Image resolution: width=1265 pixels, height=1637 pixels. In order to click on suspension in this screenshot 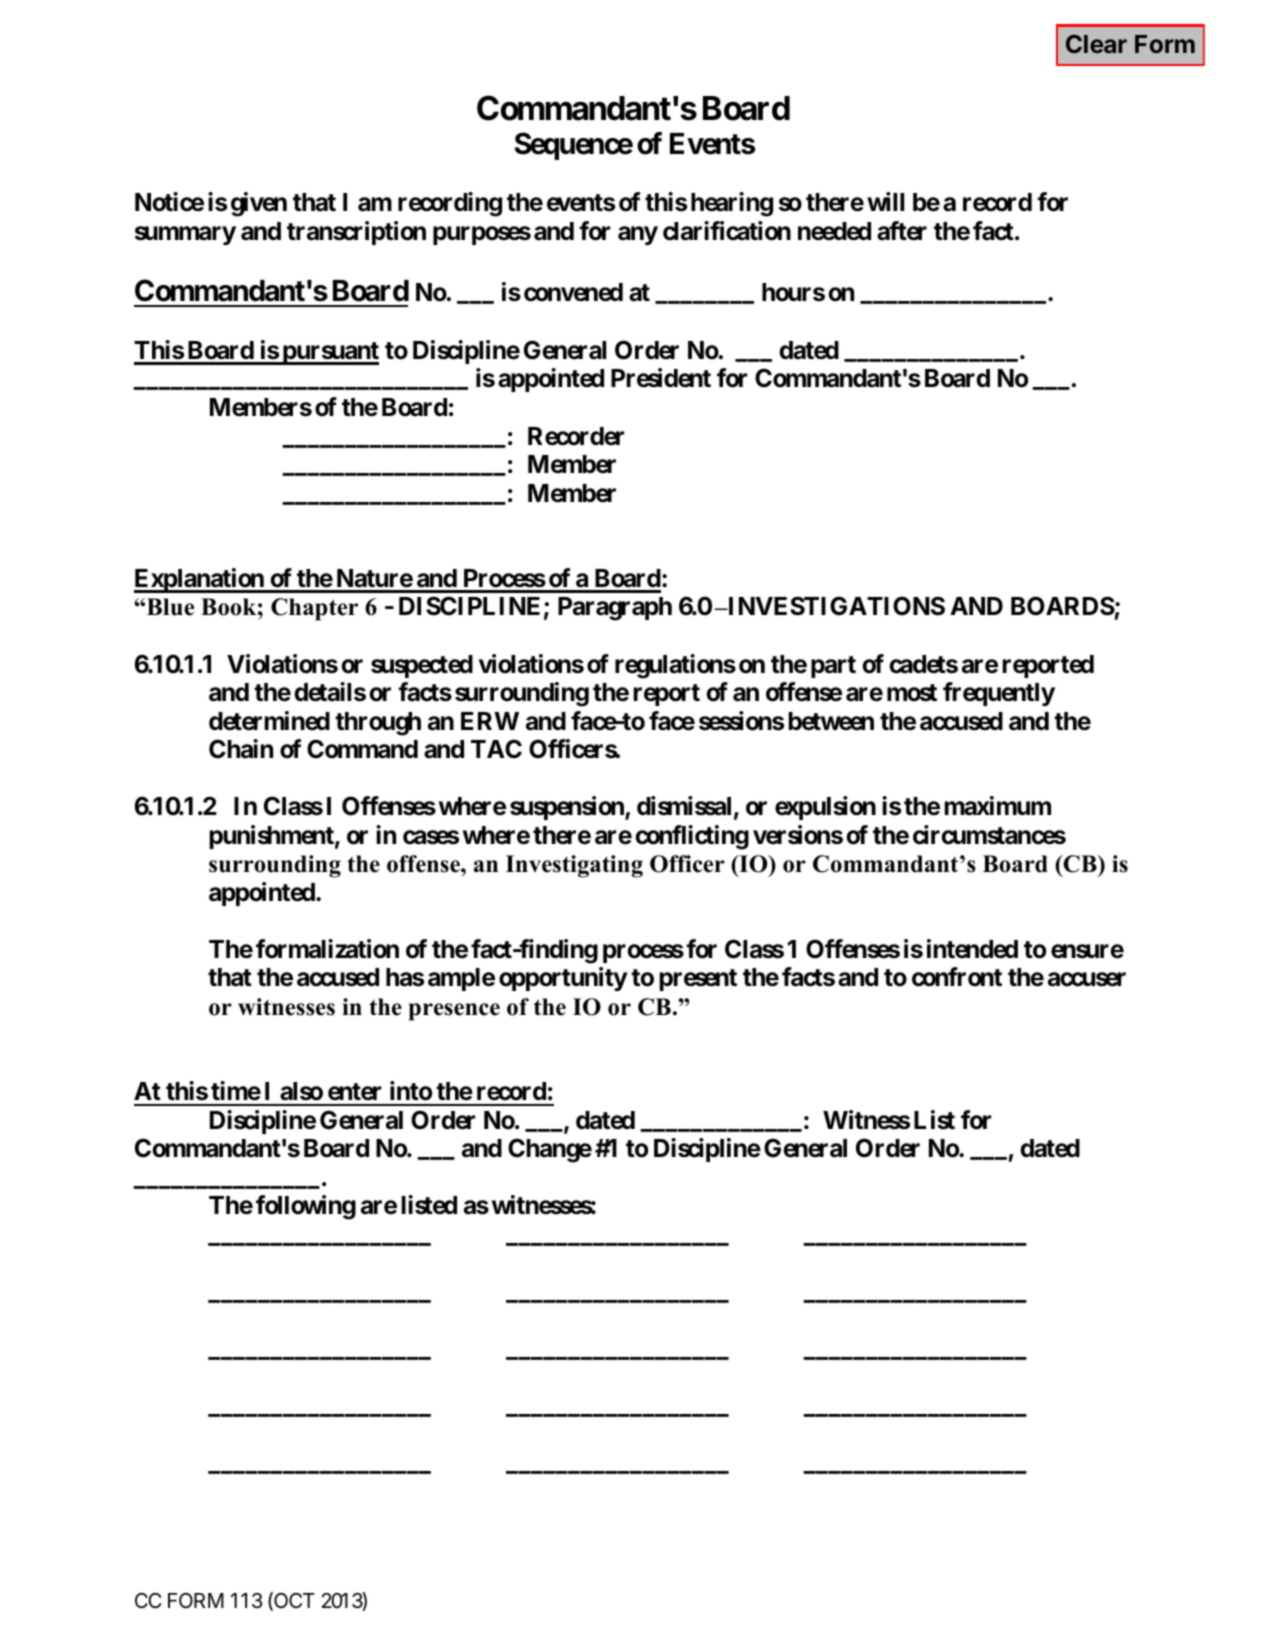, I will do `click(568, 808)`.
